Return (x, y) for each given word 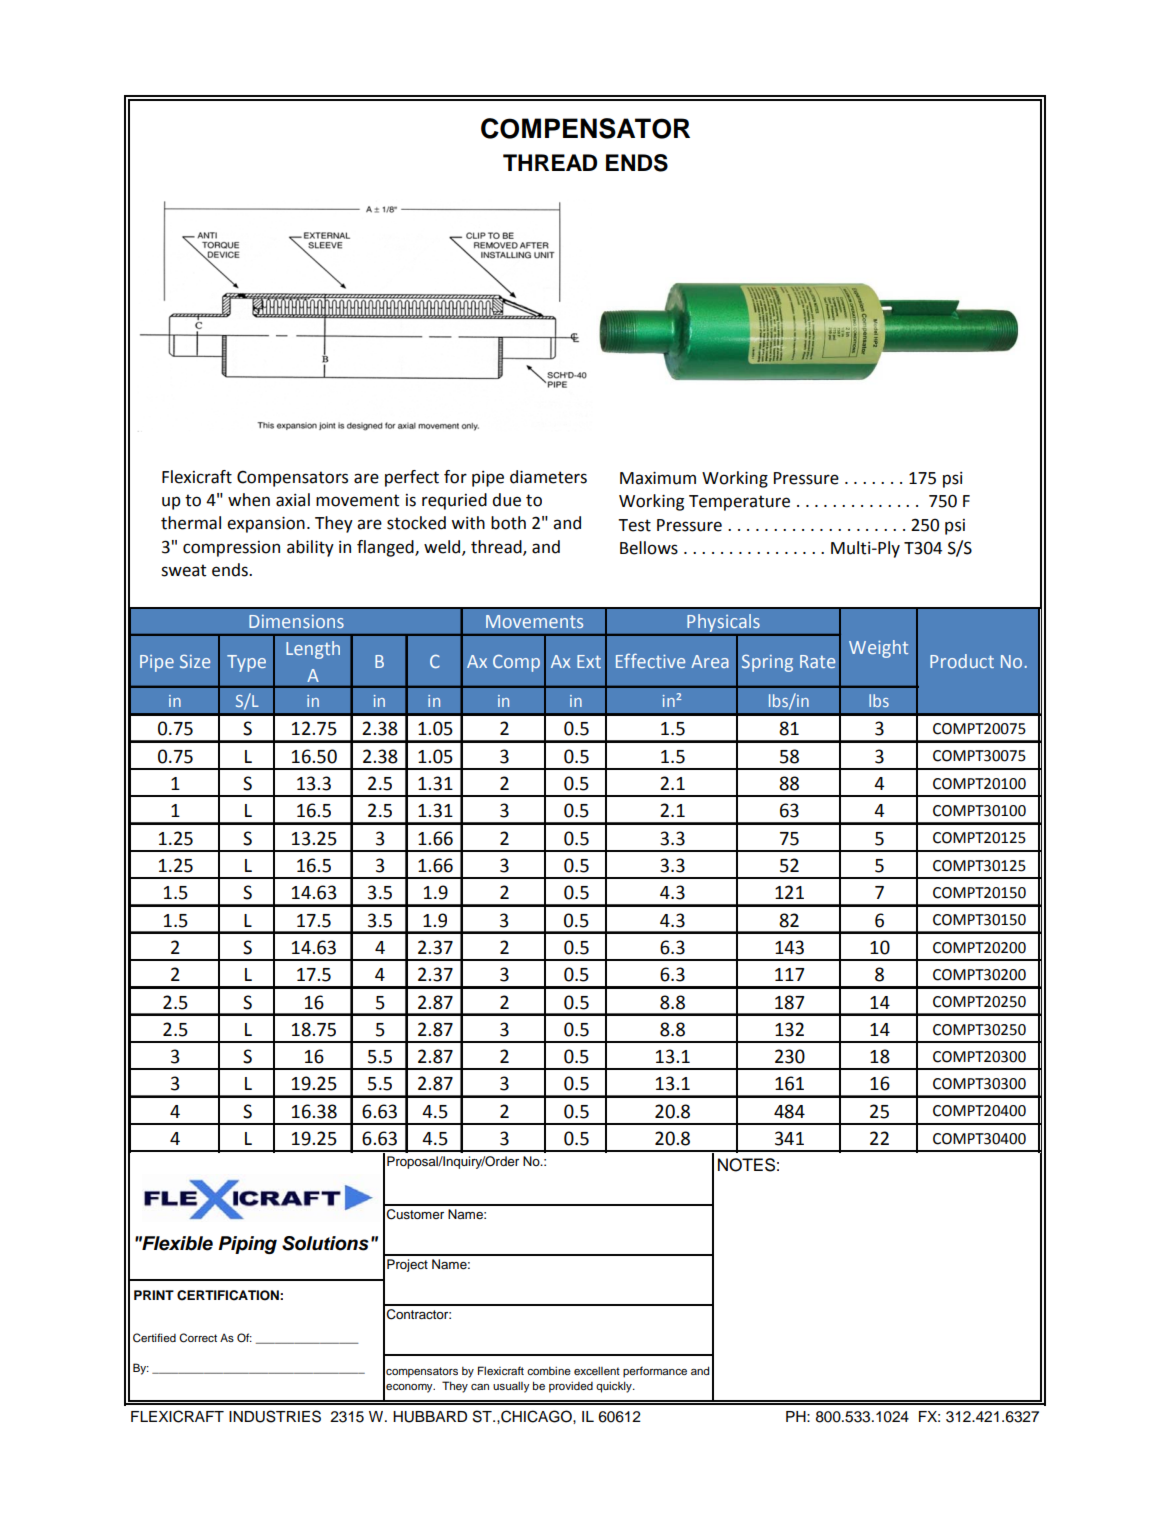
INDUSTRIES (275, 1416)
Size (195, 661)
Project (407, 1265)
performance (655, 1372)
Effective (650, 661)
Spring (767, 663)
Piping (247, 1245)
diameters (548, 477)
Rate (817, 661)
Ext (589, 661)
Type (246, 663)
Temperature (739, 503)
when (249, 500)
